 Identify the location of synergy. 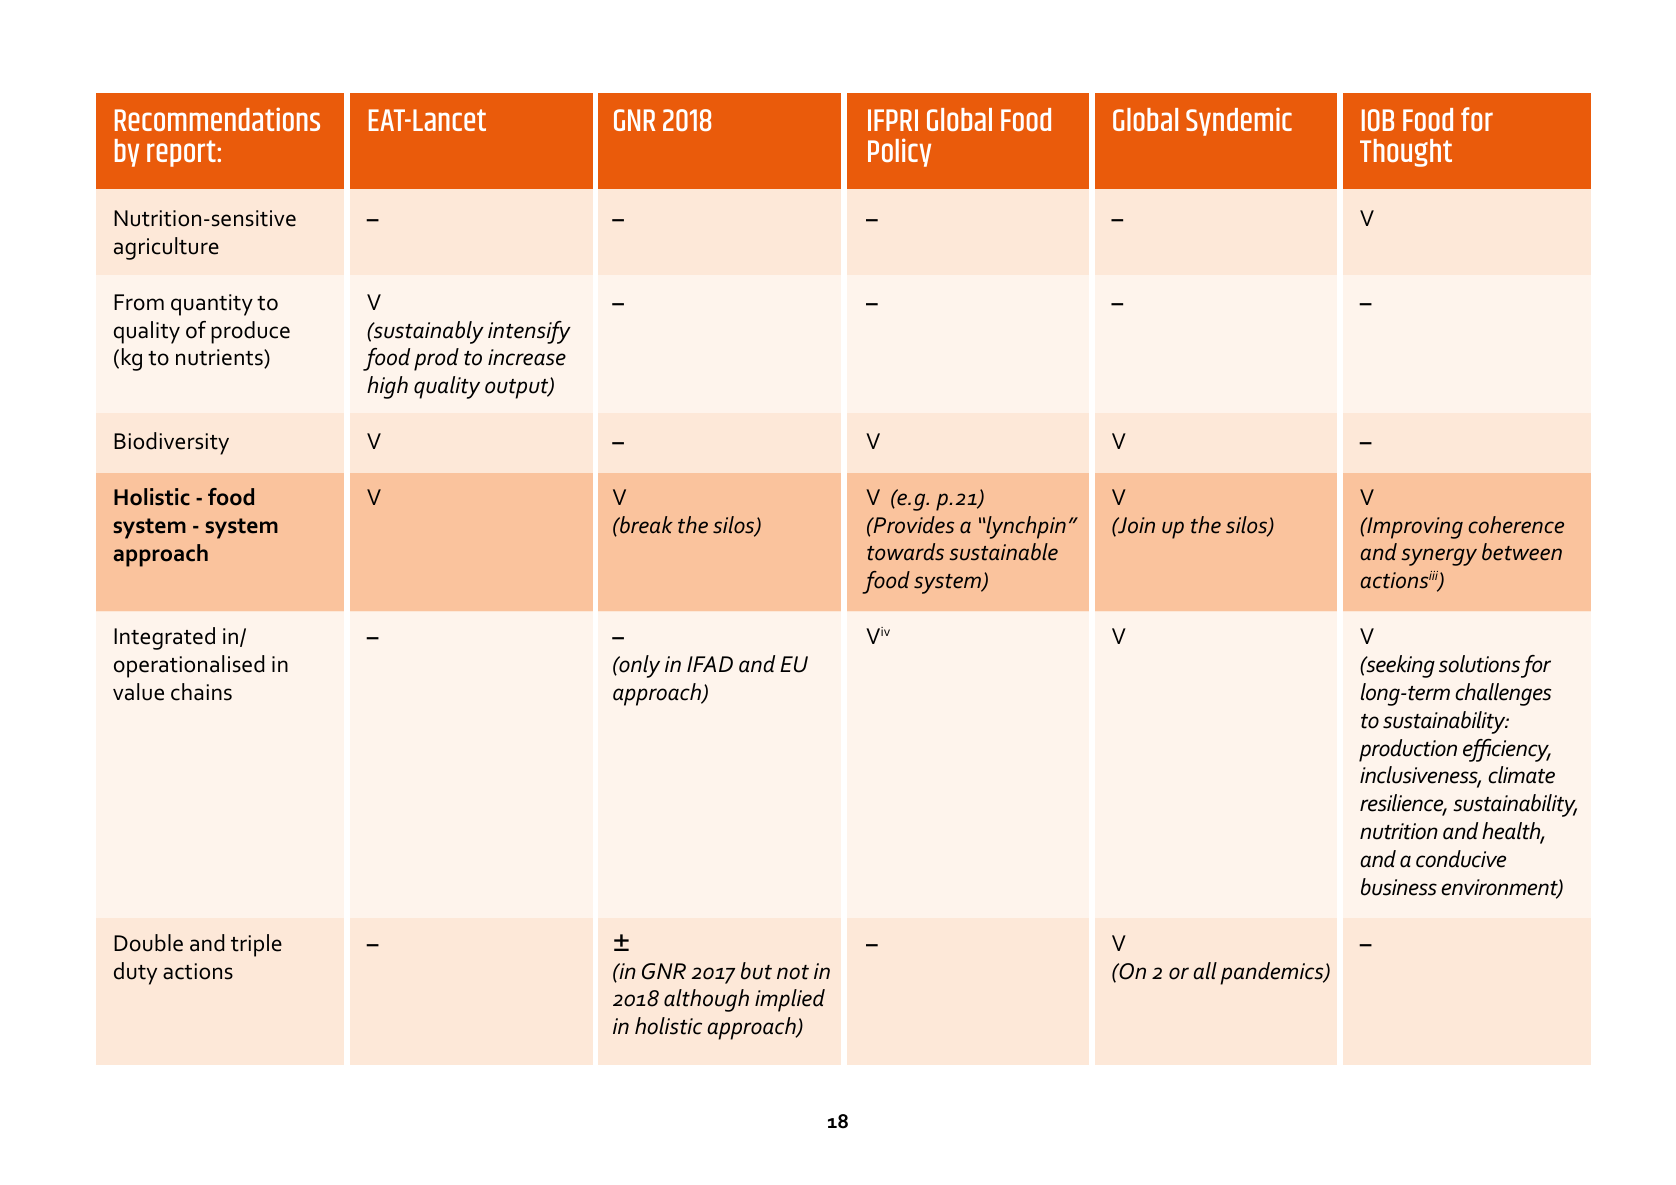
(1439, 557).
